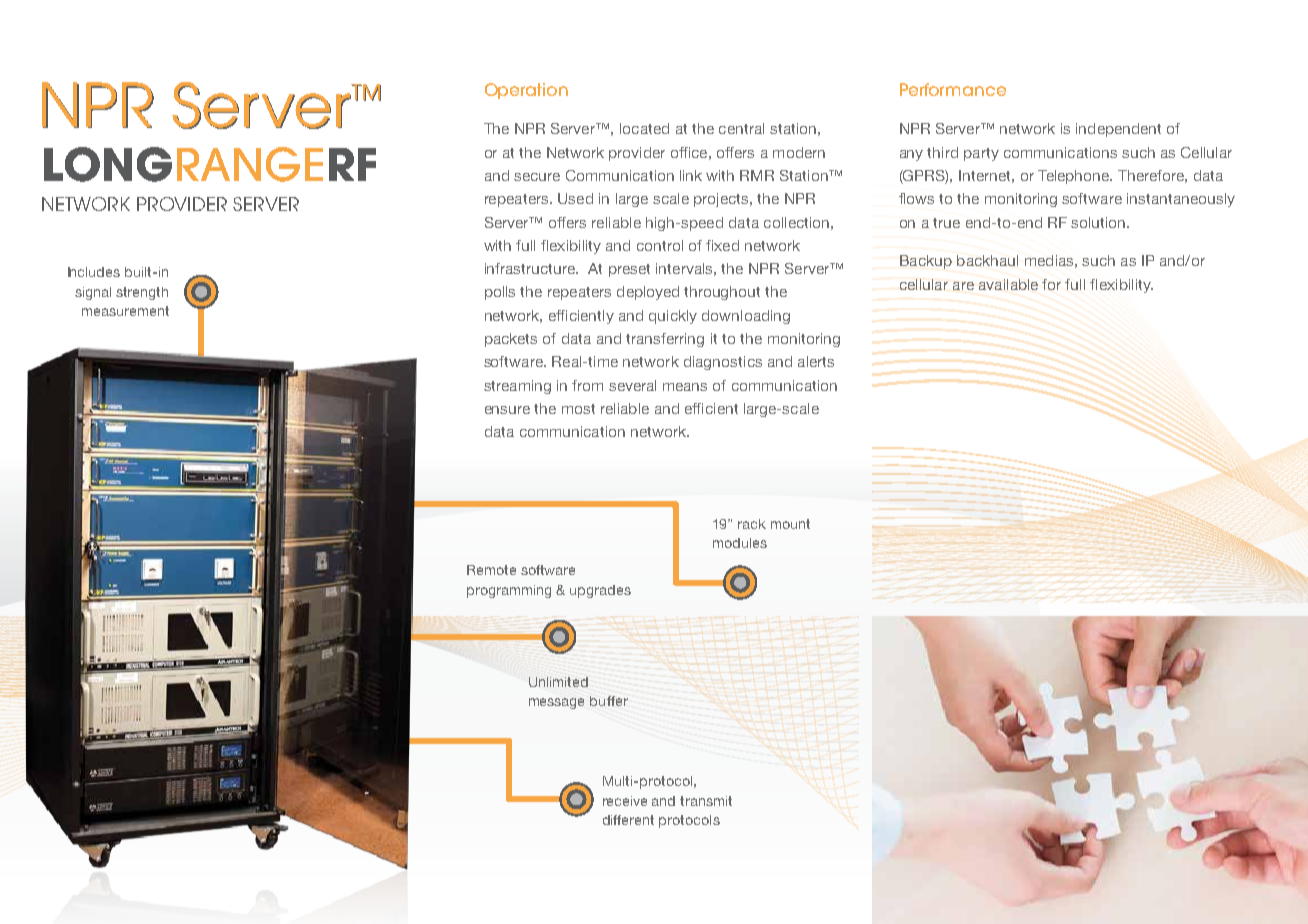 This screenshot has width=1308, height=924. What do you see at coordinates (628, 820) in the screenshot?
I see `different` at bounding box center [628, 820].
